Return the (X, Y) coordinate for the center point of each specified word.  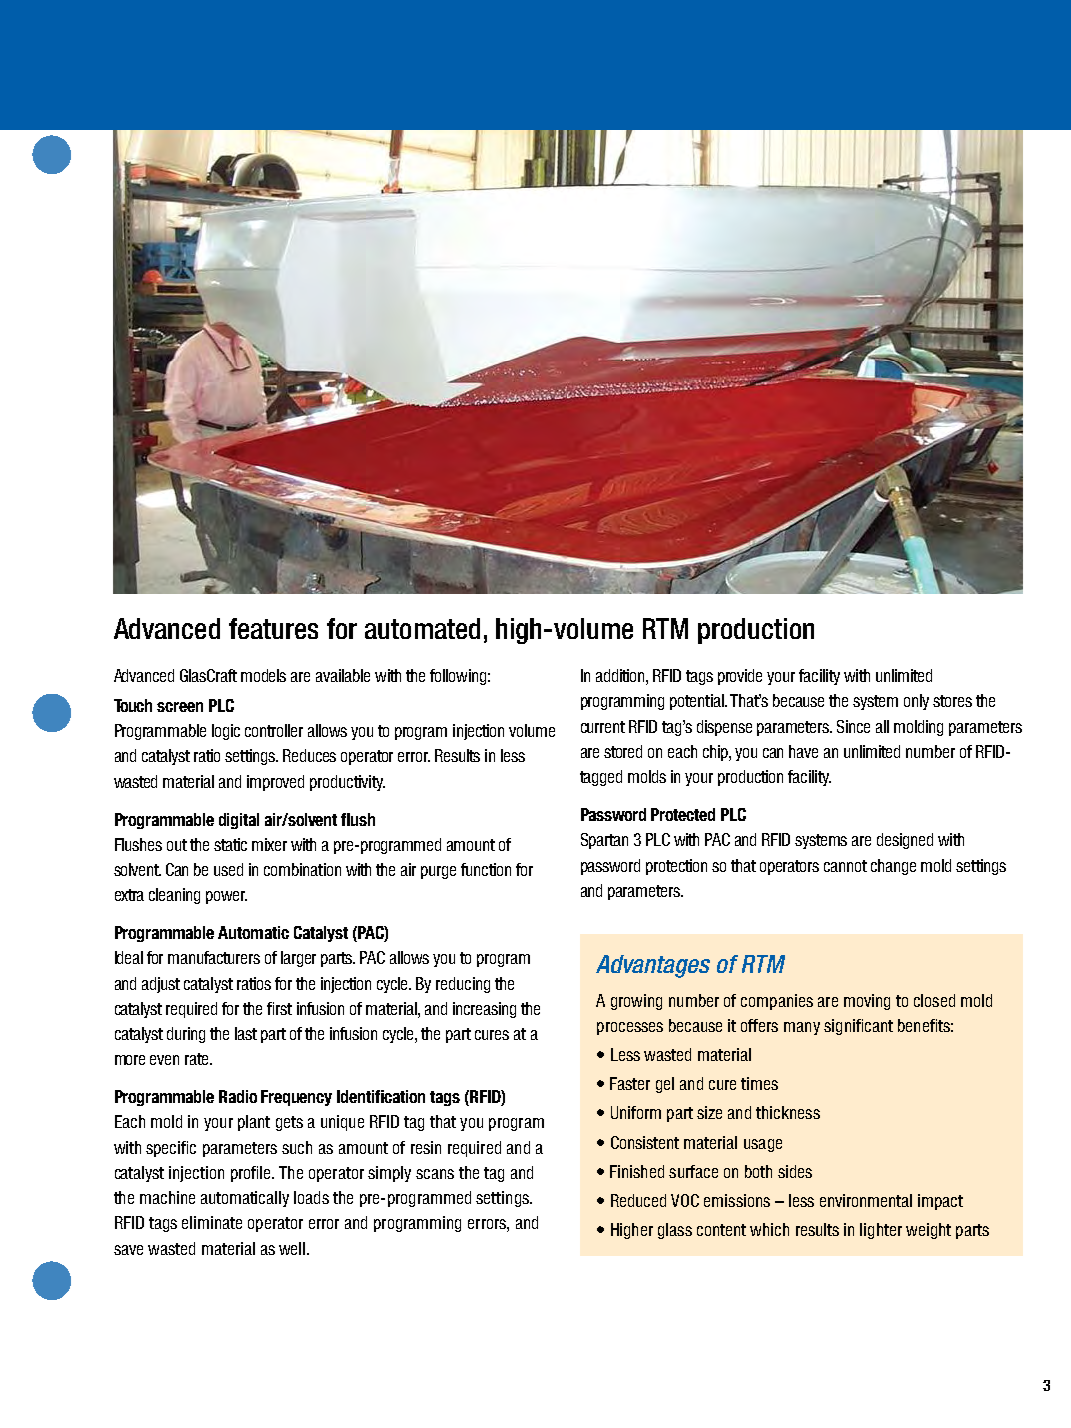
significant (858, 1027)
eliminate (212, 1222)
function (486, 869)
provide (740, 677)
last (246, 1033)
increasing (484, 1010)
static (230, 844)
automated (422, 628)
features (273, 628)
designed (905, 841)
